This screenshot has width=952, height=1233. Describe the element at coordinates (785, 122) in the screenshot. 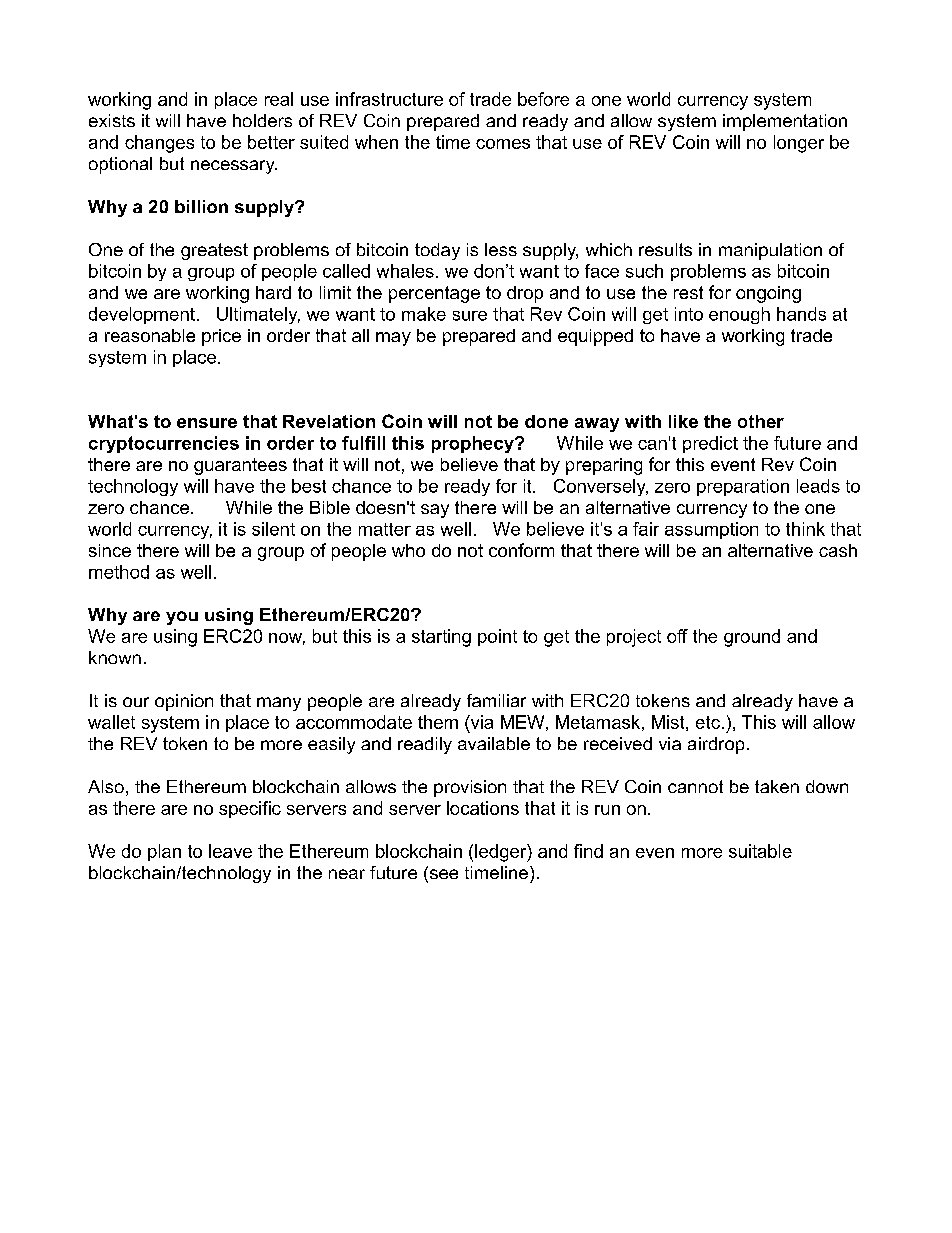

I see `implementation` at that location.
